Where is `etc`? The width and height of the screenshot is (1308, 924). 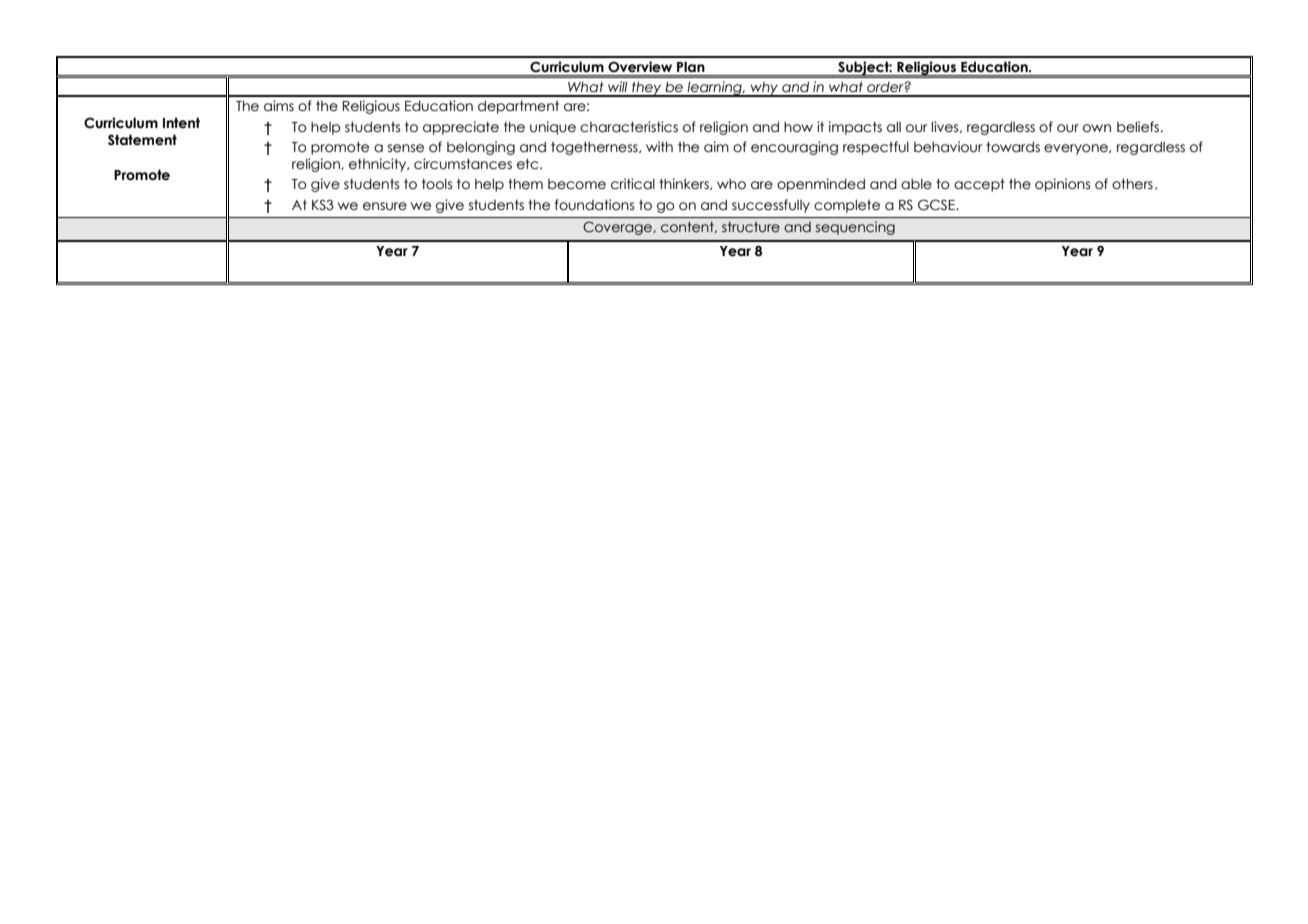 etc is located at coordinates (529, 164).
